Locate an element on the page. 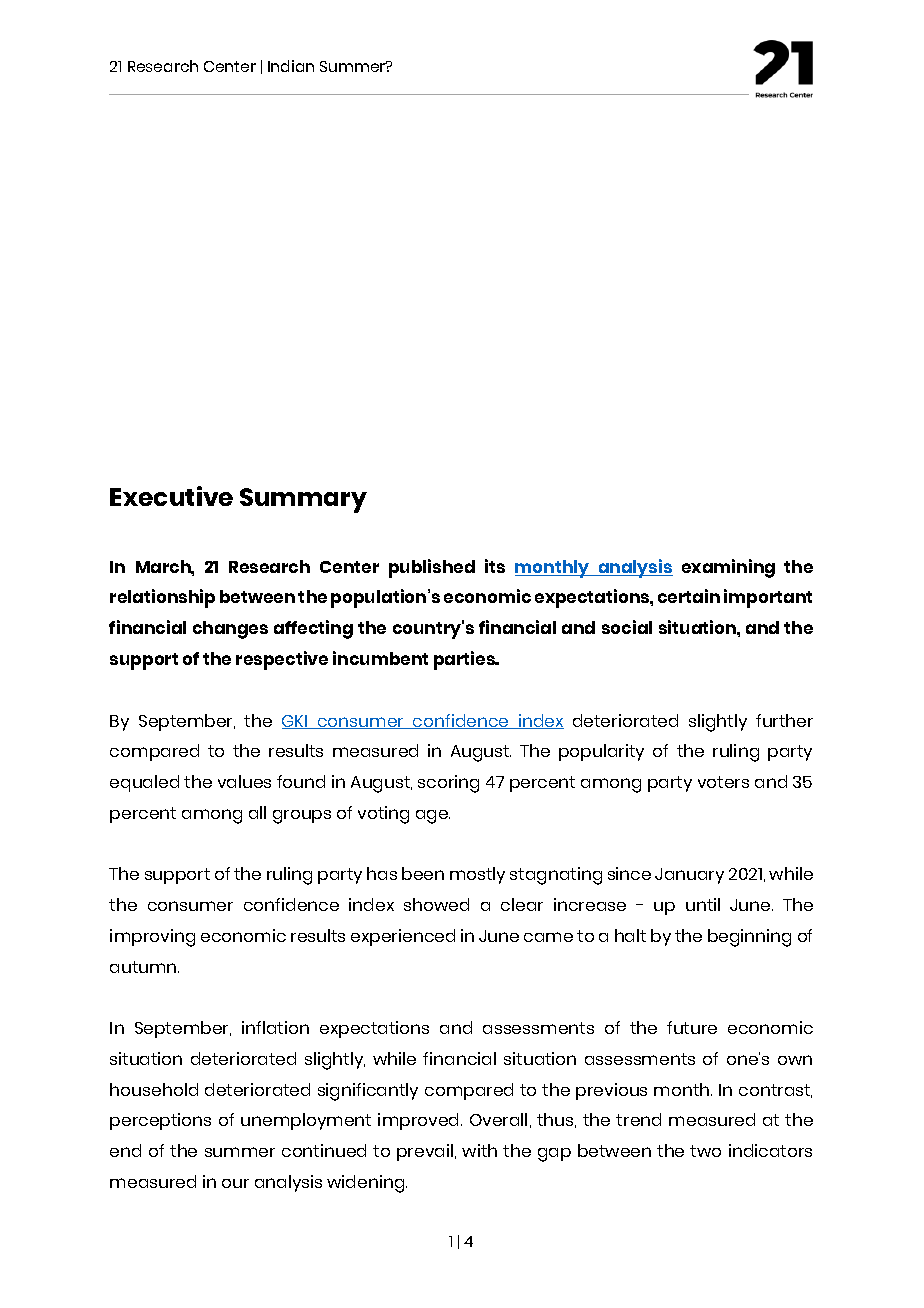  examining is located at coordinates (728, 568).
